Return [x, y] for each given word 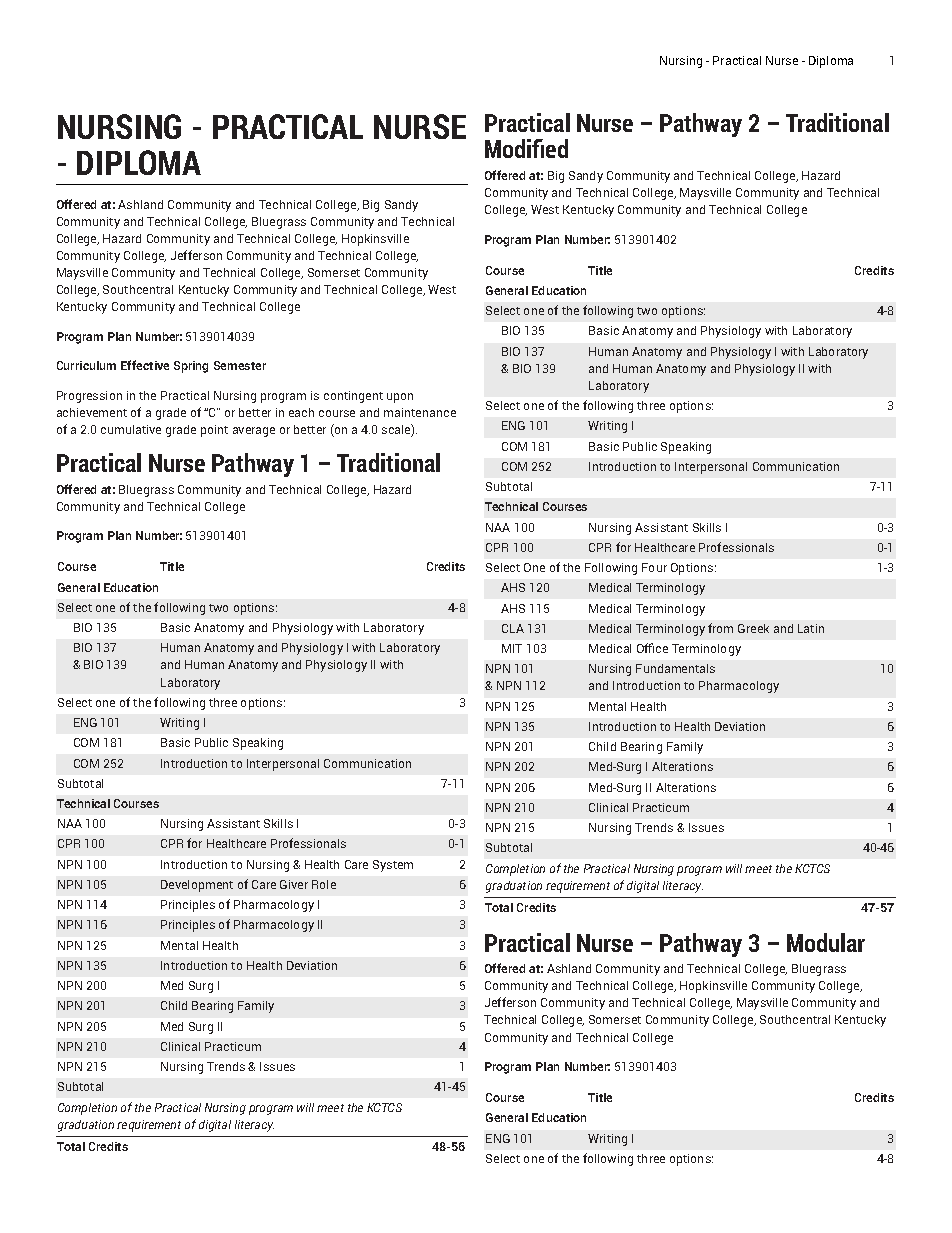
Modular [826, 942]
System [393, 866]
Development [197, 886]
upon [400, 398]
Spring [191, 367]
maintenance [420, 412]
